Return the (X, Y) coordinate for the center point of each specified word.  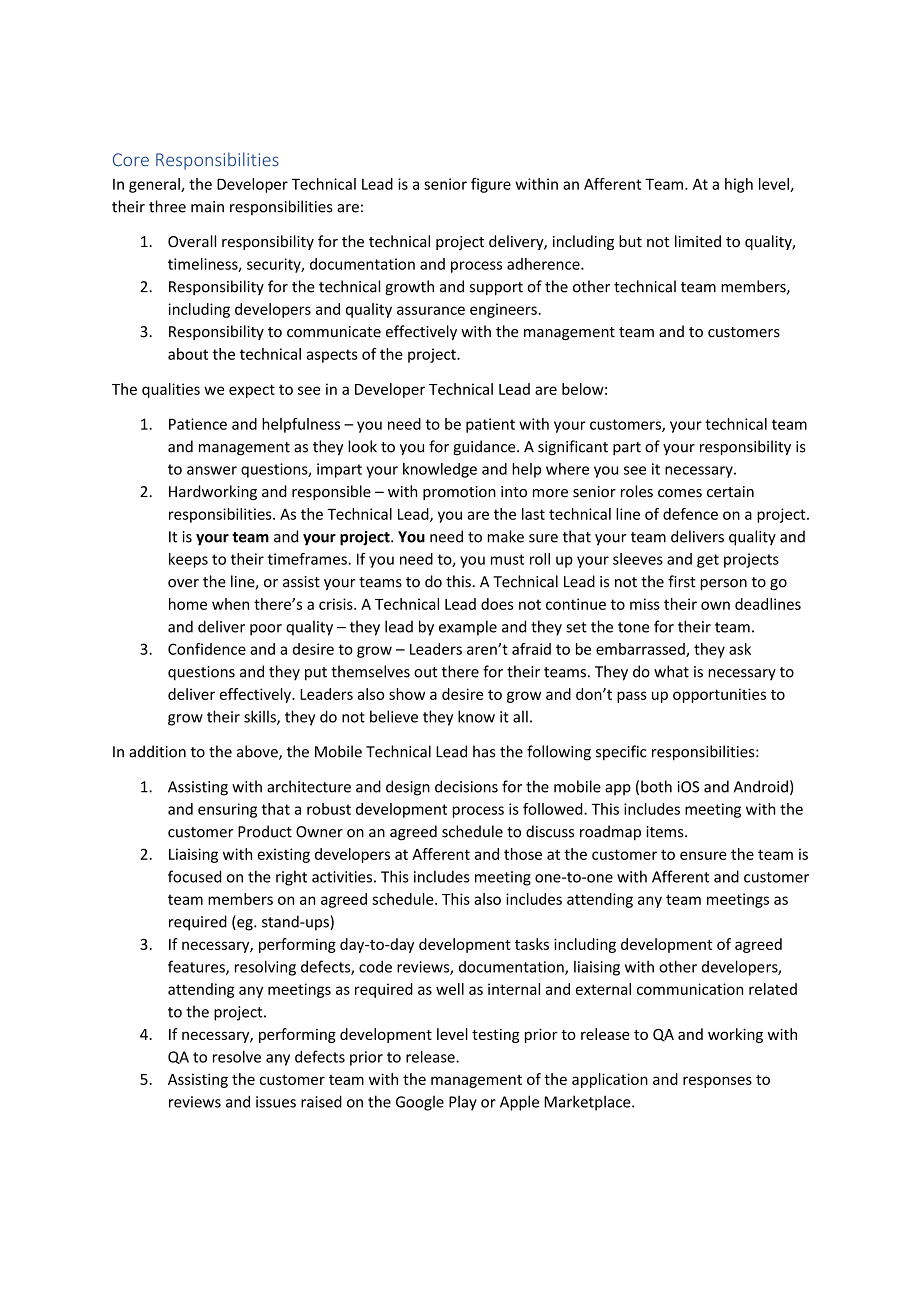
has (484, 751)
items (666, 832)
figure (491, 185)
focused (195, 876)
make (506, 536)
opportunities (719, 695)
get (708, 561)
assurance (431, 310)
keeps (188, 560)
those (523, 854)
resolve (237, 1056)
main (207, 207)
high (739, 185)
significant (573, 448)
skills (261, 717)
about (188, 354)
